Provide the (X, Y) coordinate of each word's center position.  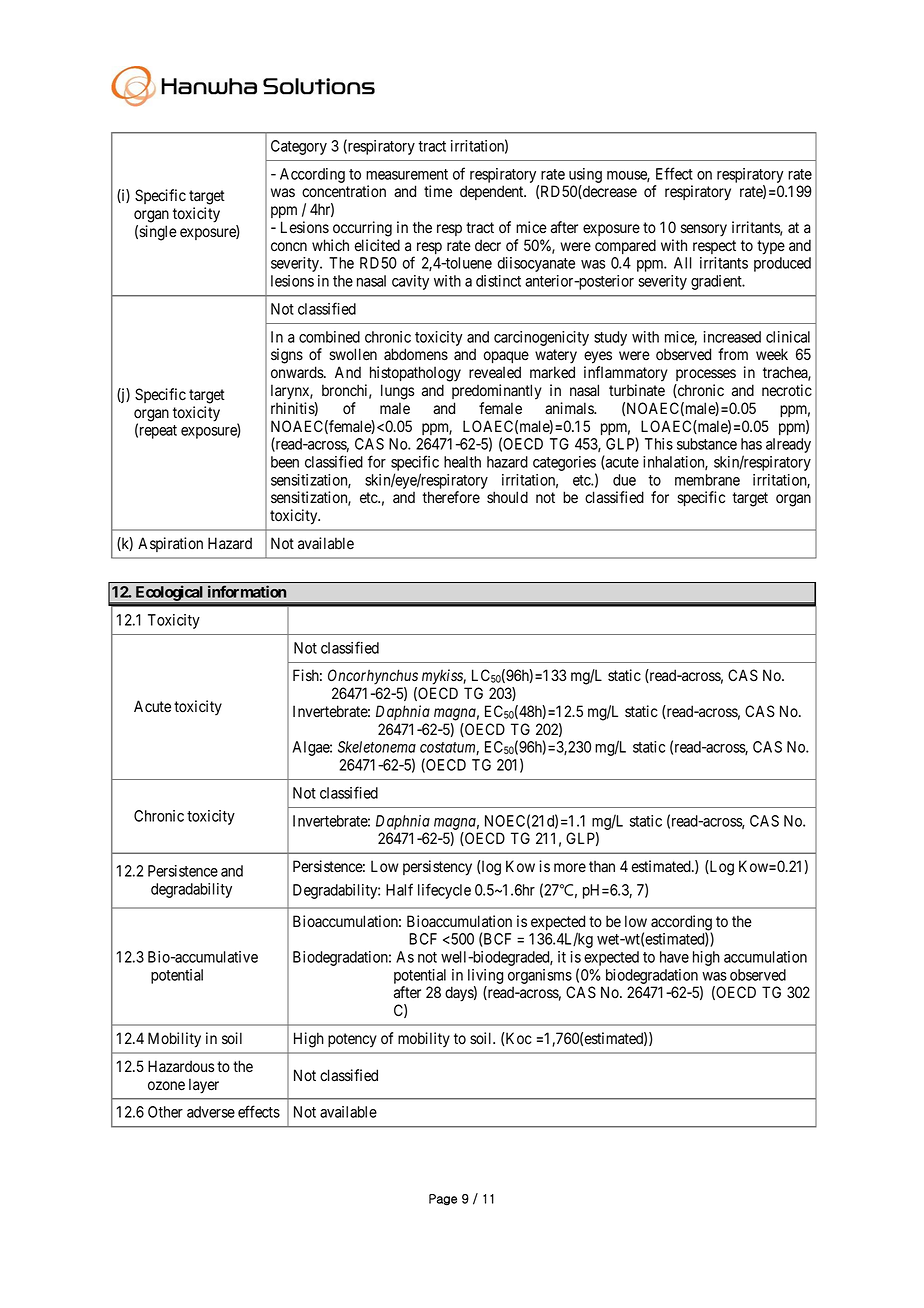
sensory (704, 230)
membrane (707, 480)
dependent (493, 192)
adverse (211, 1112)
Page (443, 1200)
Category (299, 147)
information (247, 591)
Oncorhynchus (373, 677)
